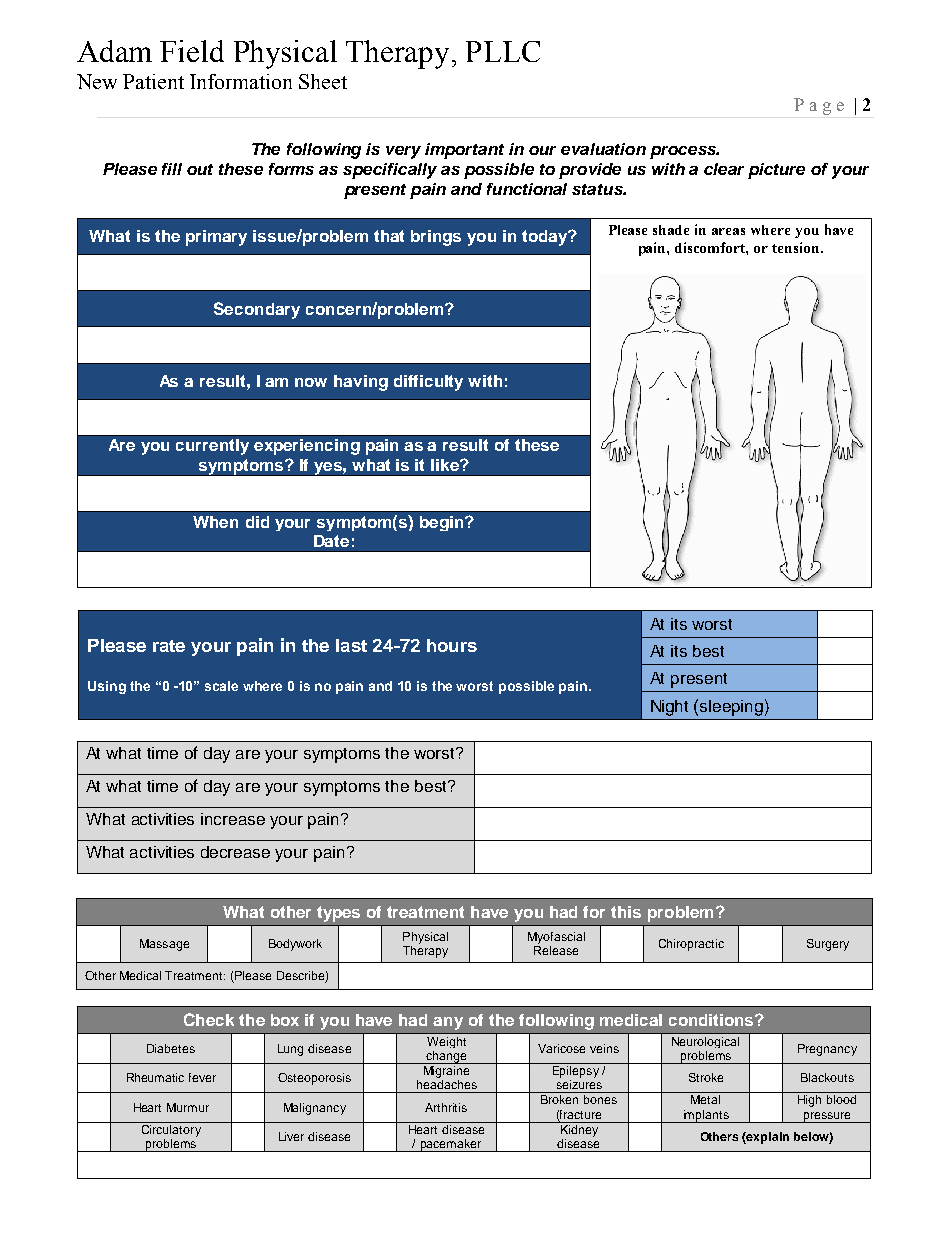  What do you see at coordinates (215, 522) in the document?
I see `When` at bounding box center [215, 522].
